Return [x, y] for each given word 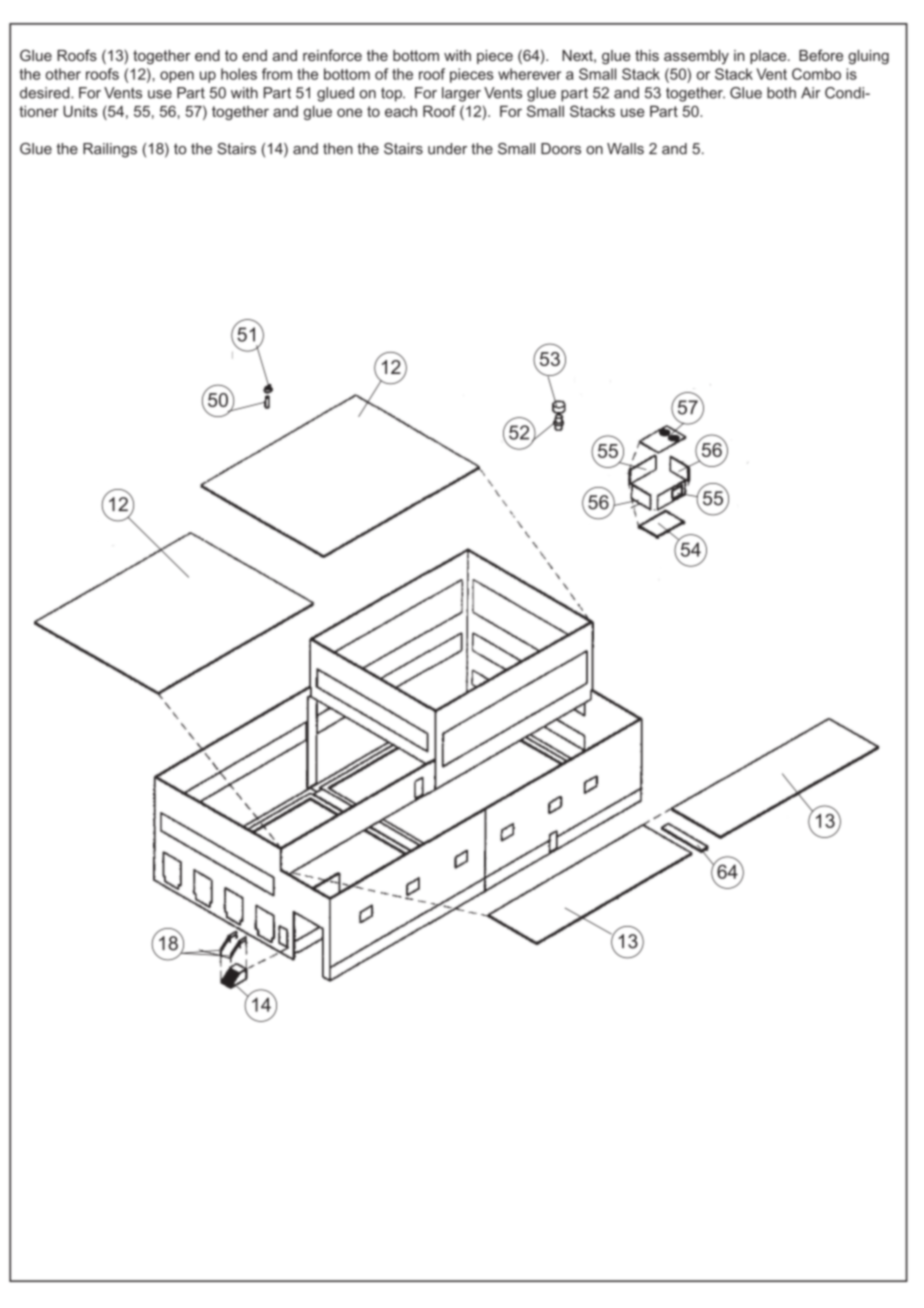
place [769, 57]
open [177, 77]
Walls [625, 149]
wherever [529, 74]
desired [46, 93]
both [781, 93]
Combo [816, 74]
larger [461, 94]
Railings [110, 150]
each [401, 111]
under [447, 149]
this [647, 55]
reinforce [332, 55]
